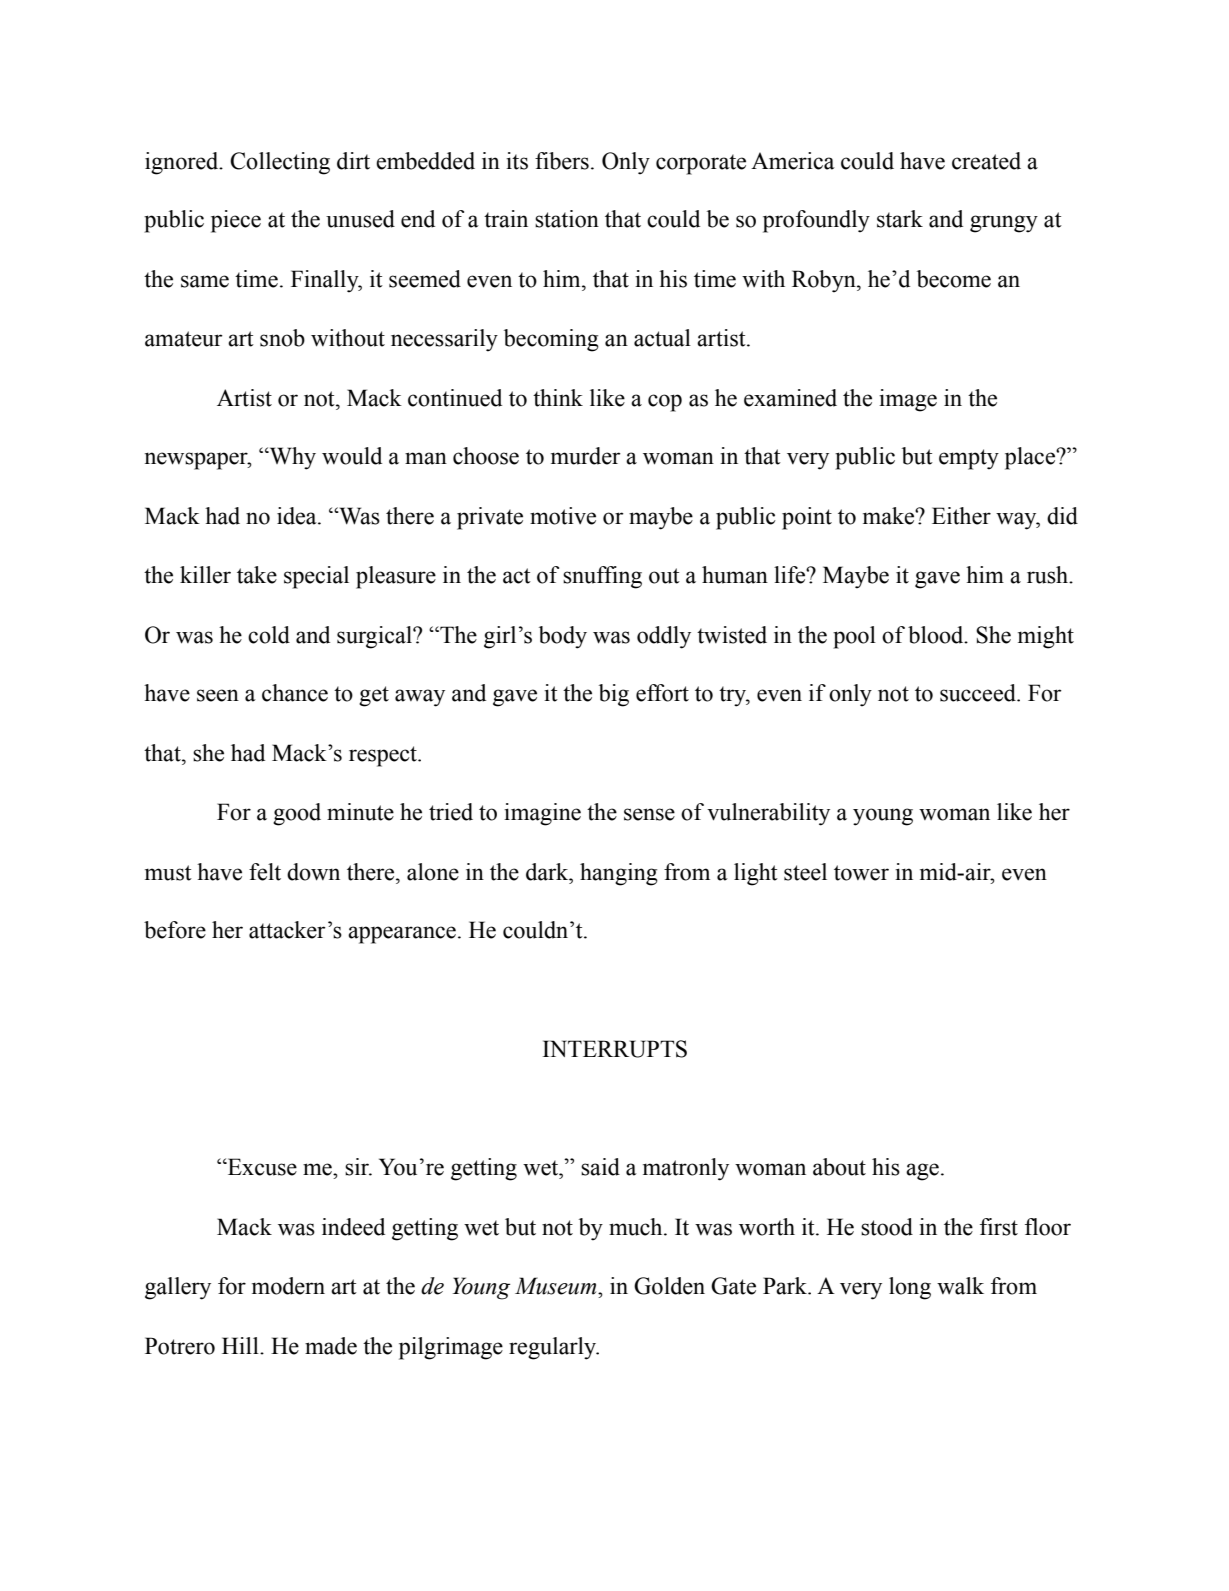  What do you see at coordinates (979, 693) in the document?
I see `succeed` at bounding box center [979, 693].
